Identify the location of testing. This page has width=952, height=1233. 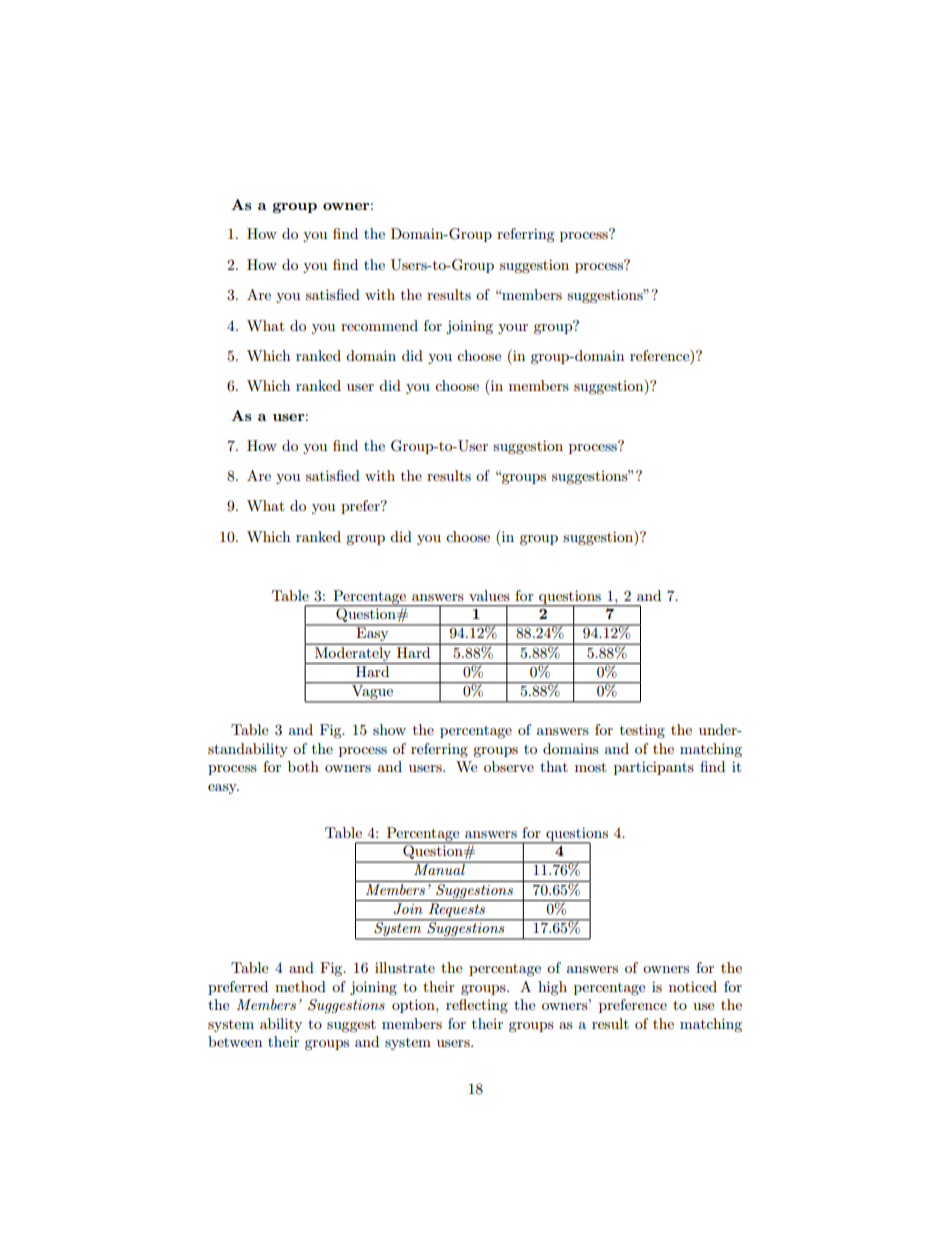
(642, 731).
